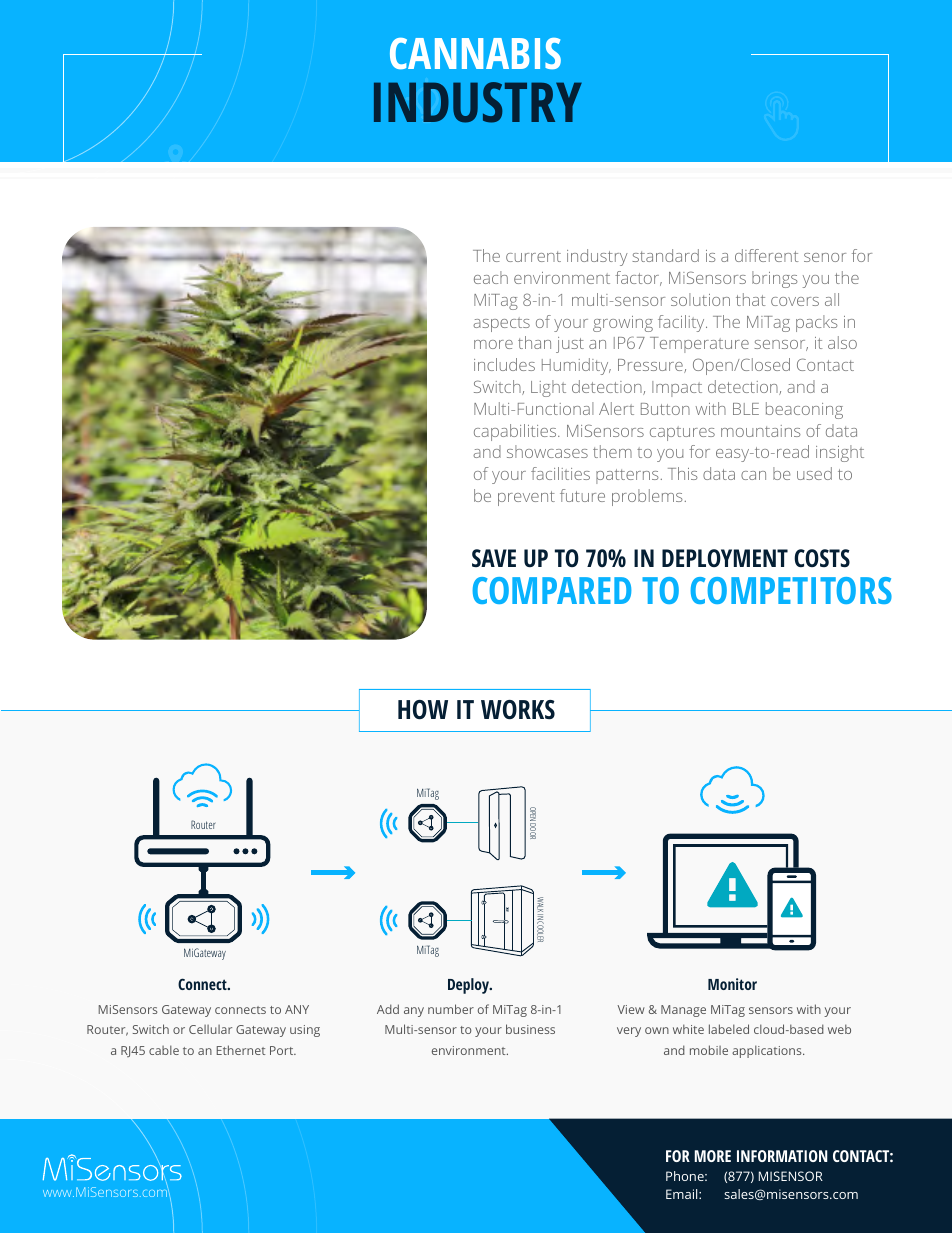 This screenshot has height=1233, width=952. I want to click on COMPETITORS, so click(791, 590).
